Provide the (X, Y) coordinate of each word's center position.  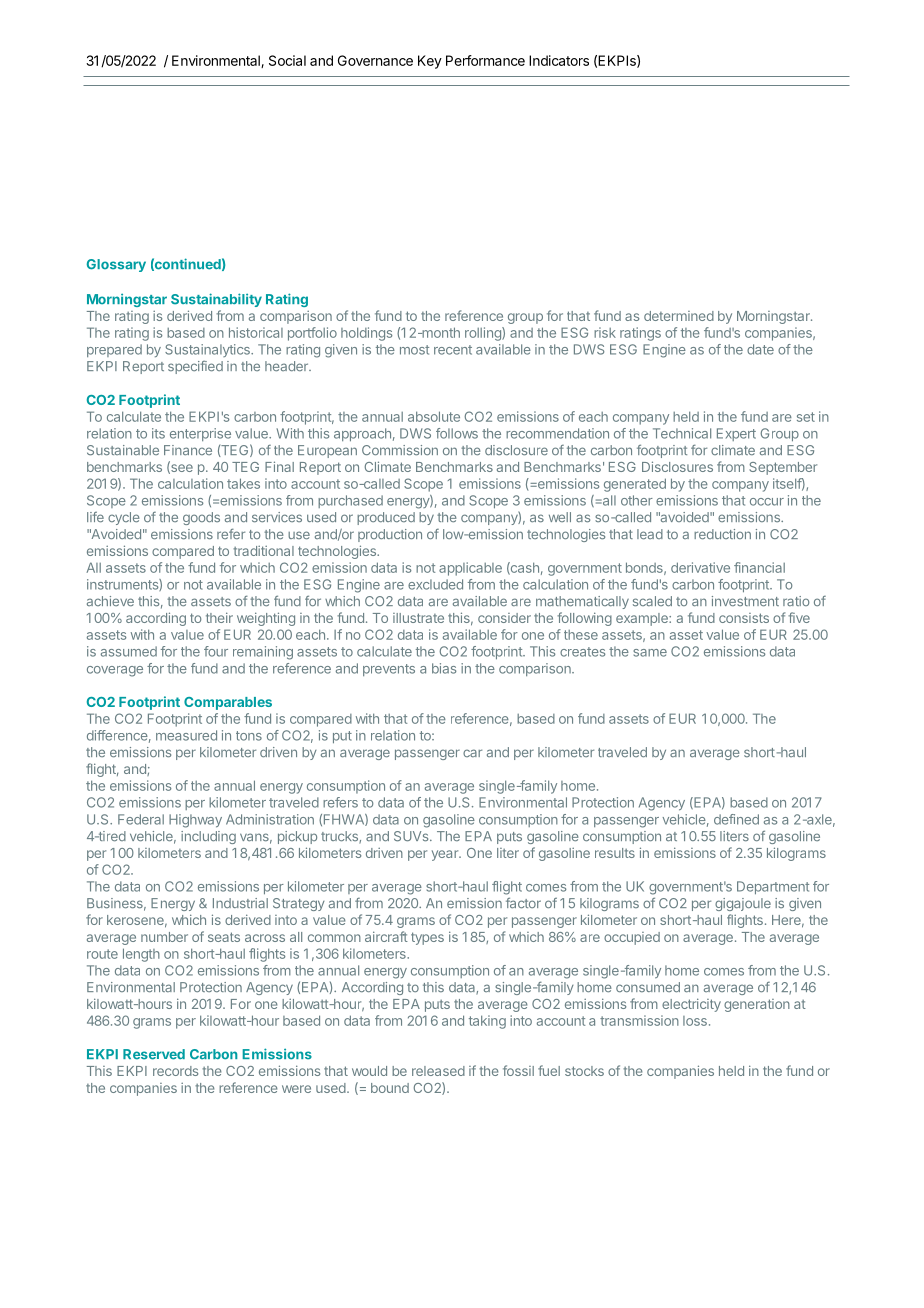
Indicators (559, 60)
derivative (700, 567)
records (175, 1071)
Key (430, 62)
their (219, 617)
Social (287, 60)
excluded (435, 584)
